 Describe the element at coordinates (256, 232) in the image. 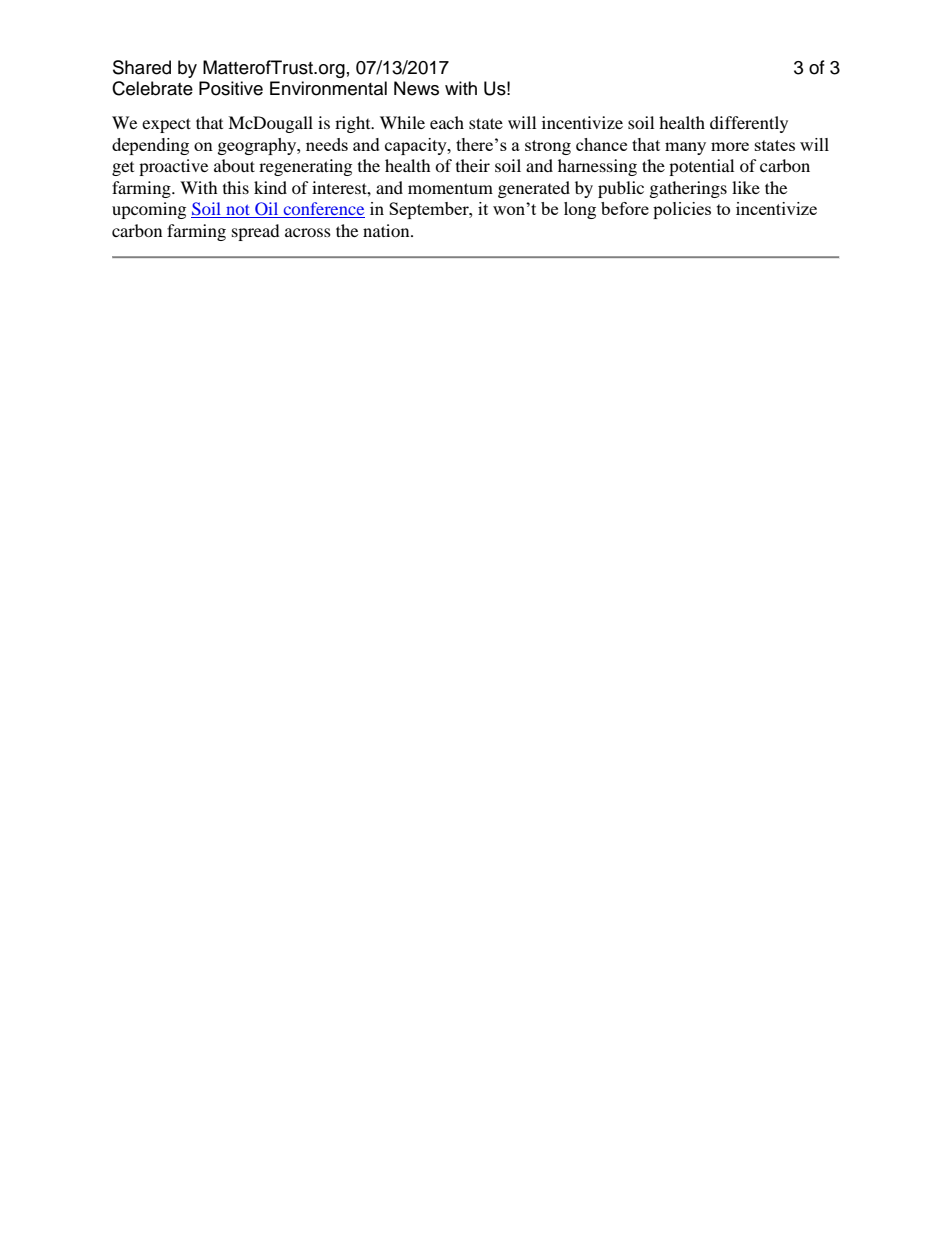

I see `spread` at that location.
